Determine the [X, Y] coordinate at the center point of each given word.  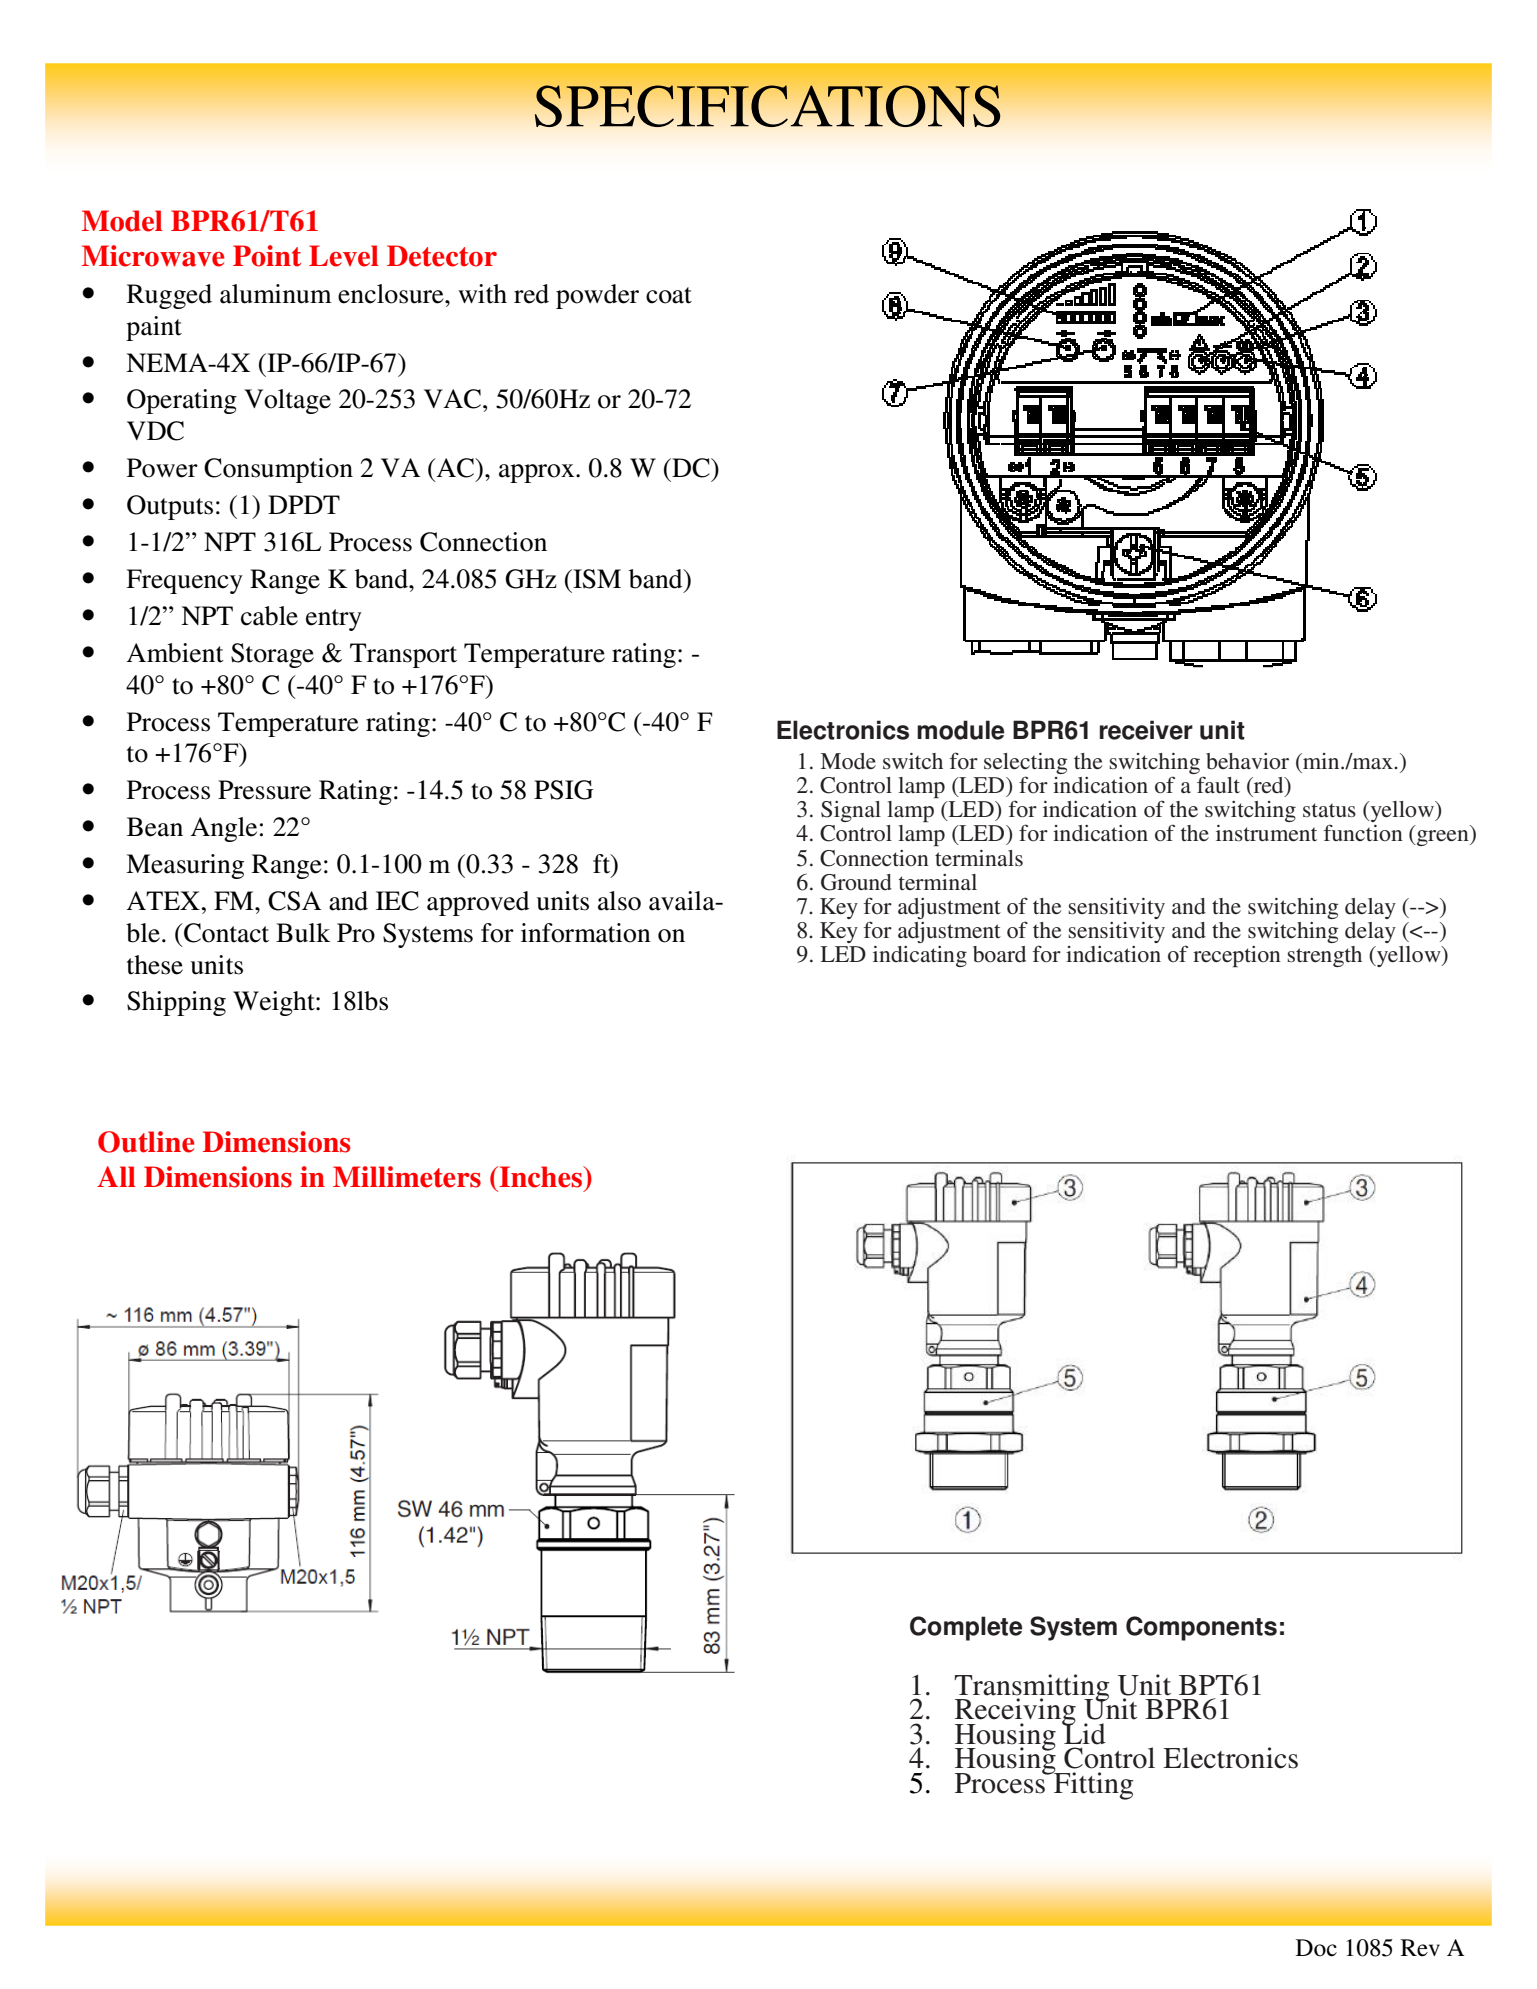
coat [669, 295]
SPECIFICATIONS [767, 106]
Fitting [1093, 1785]
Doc [1316, 1948]
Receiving [1015, 1713]
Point [267, 256]
